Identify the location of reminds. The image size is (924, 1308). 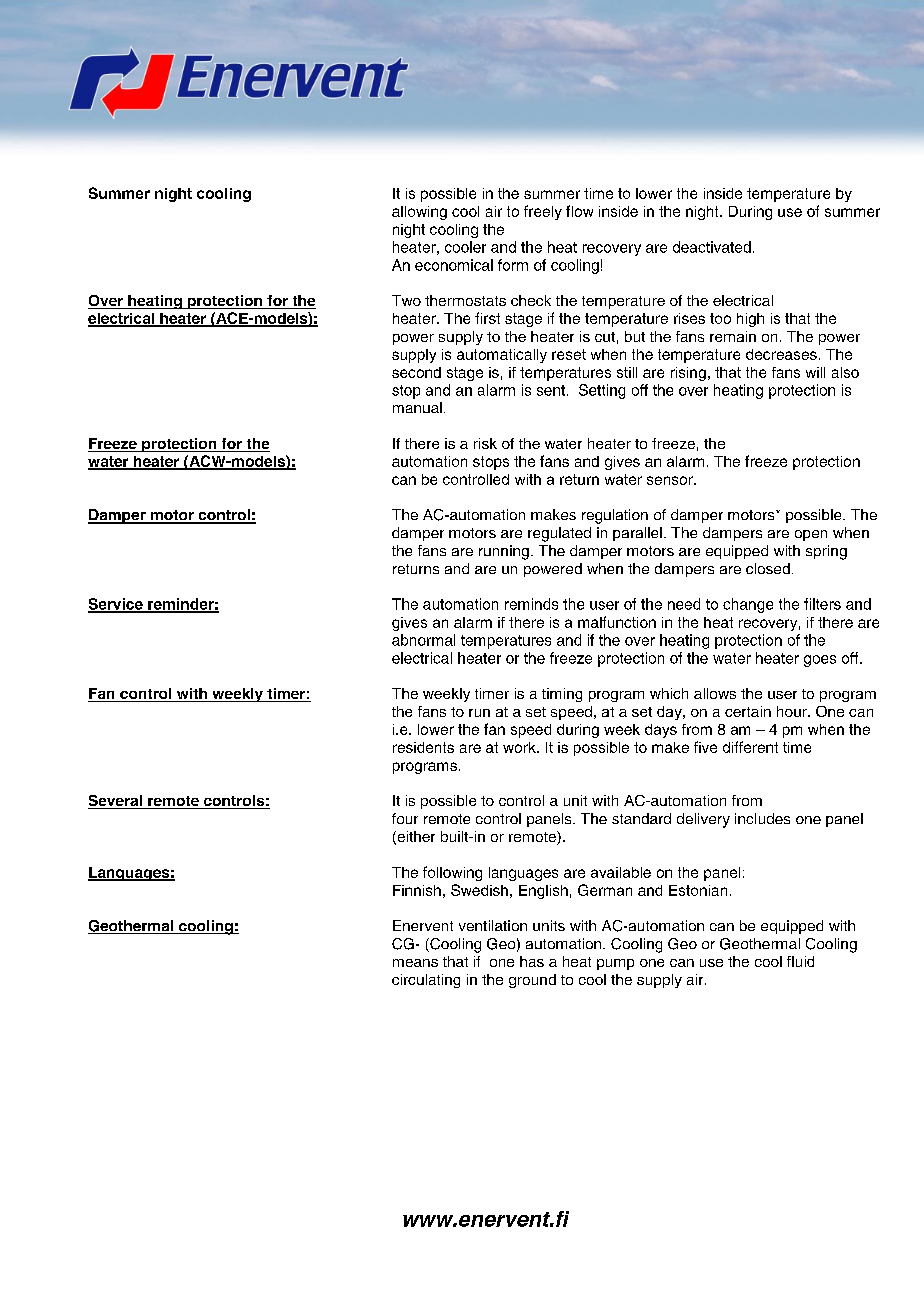
(531, 604).
